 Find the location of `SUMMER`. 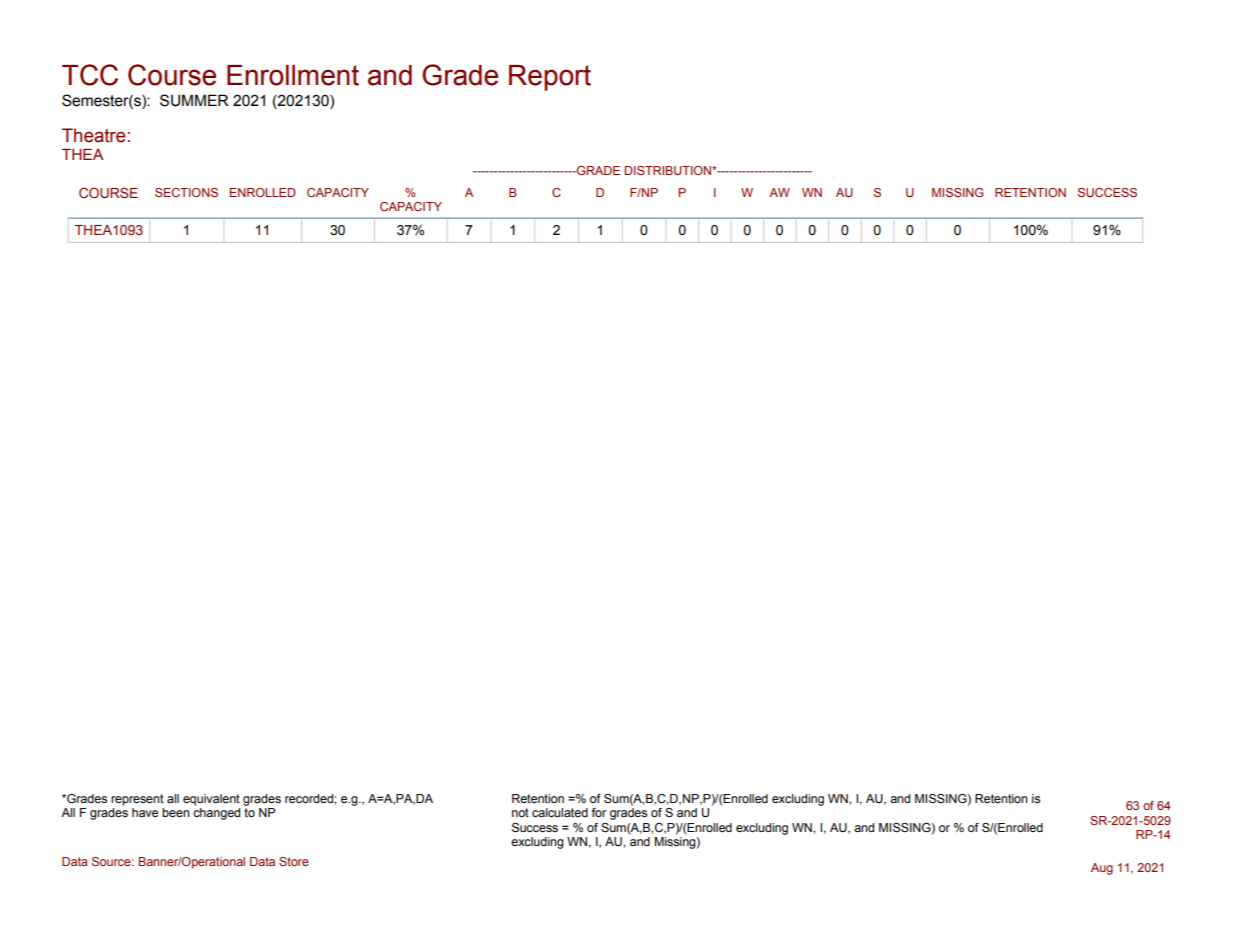

SUMMER is located at coordinates (194, 100).
